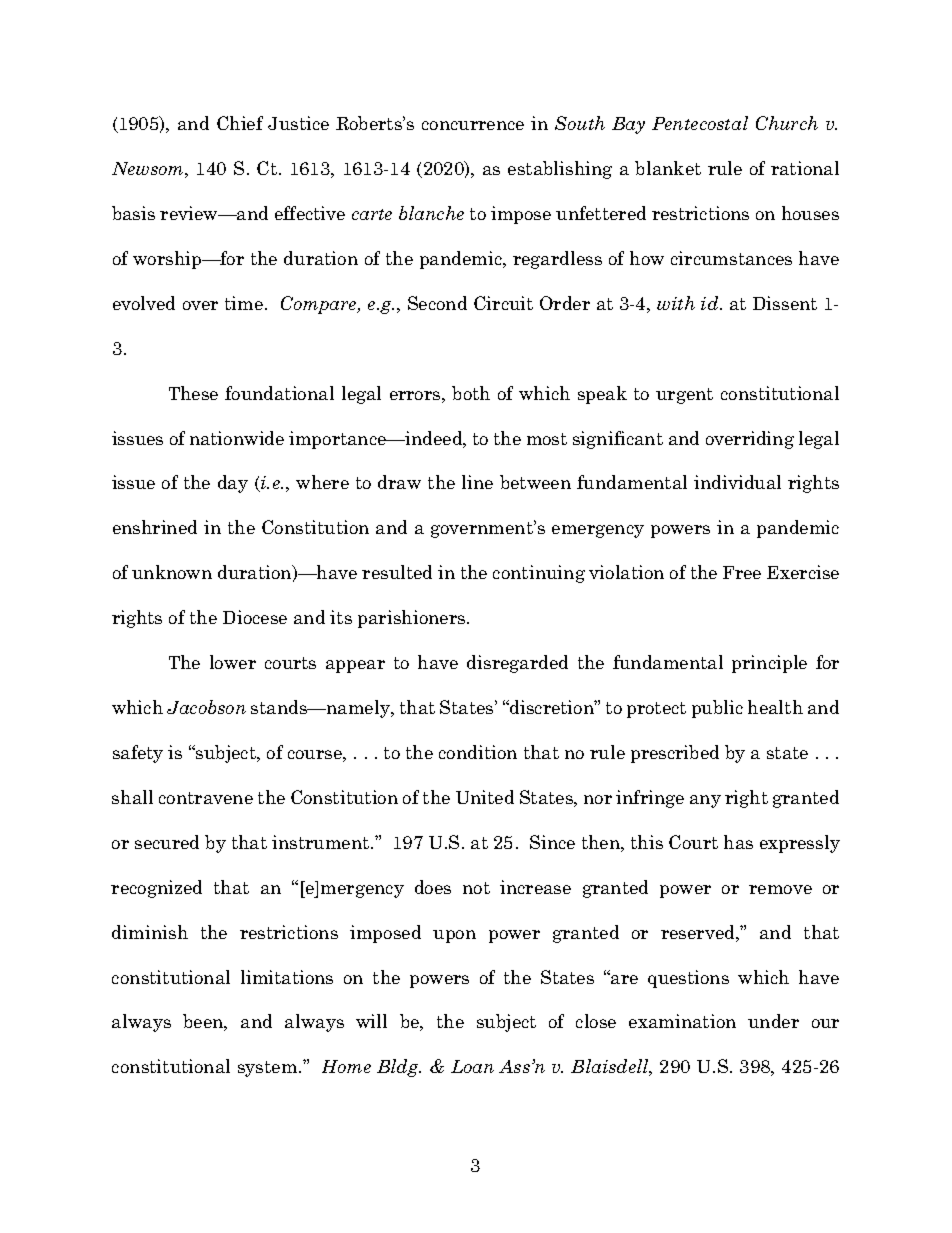  Describe the element at coordinates (700, 123) in the page. I see `Pentecostal` at that location.
